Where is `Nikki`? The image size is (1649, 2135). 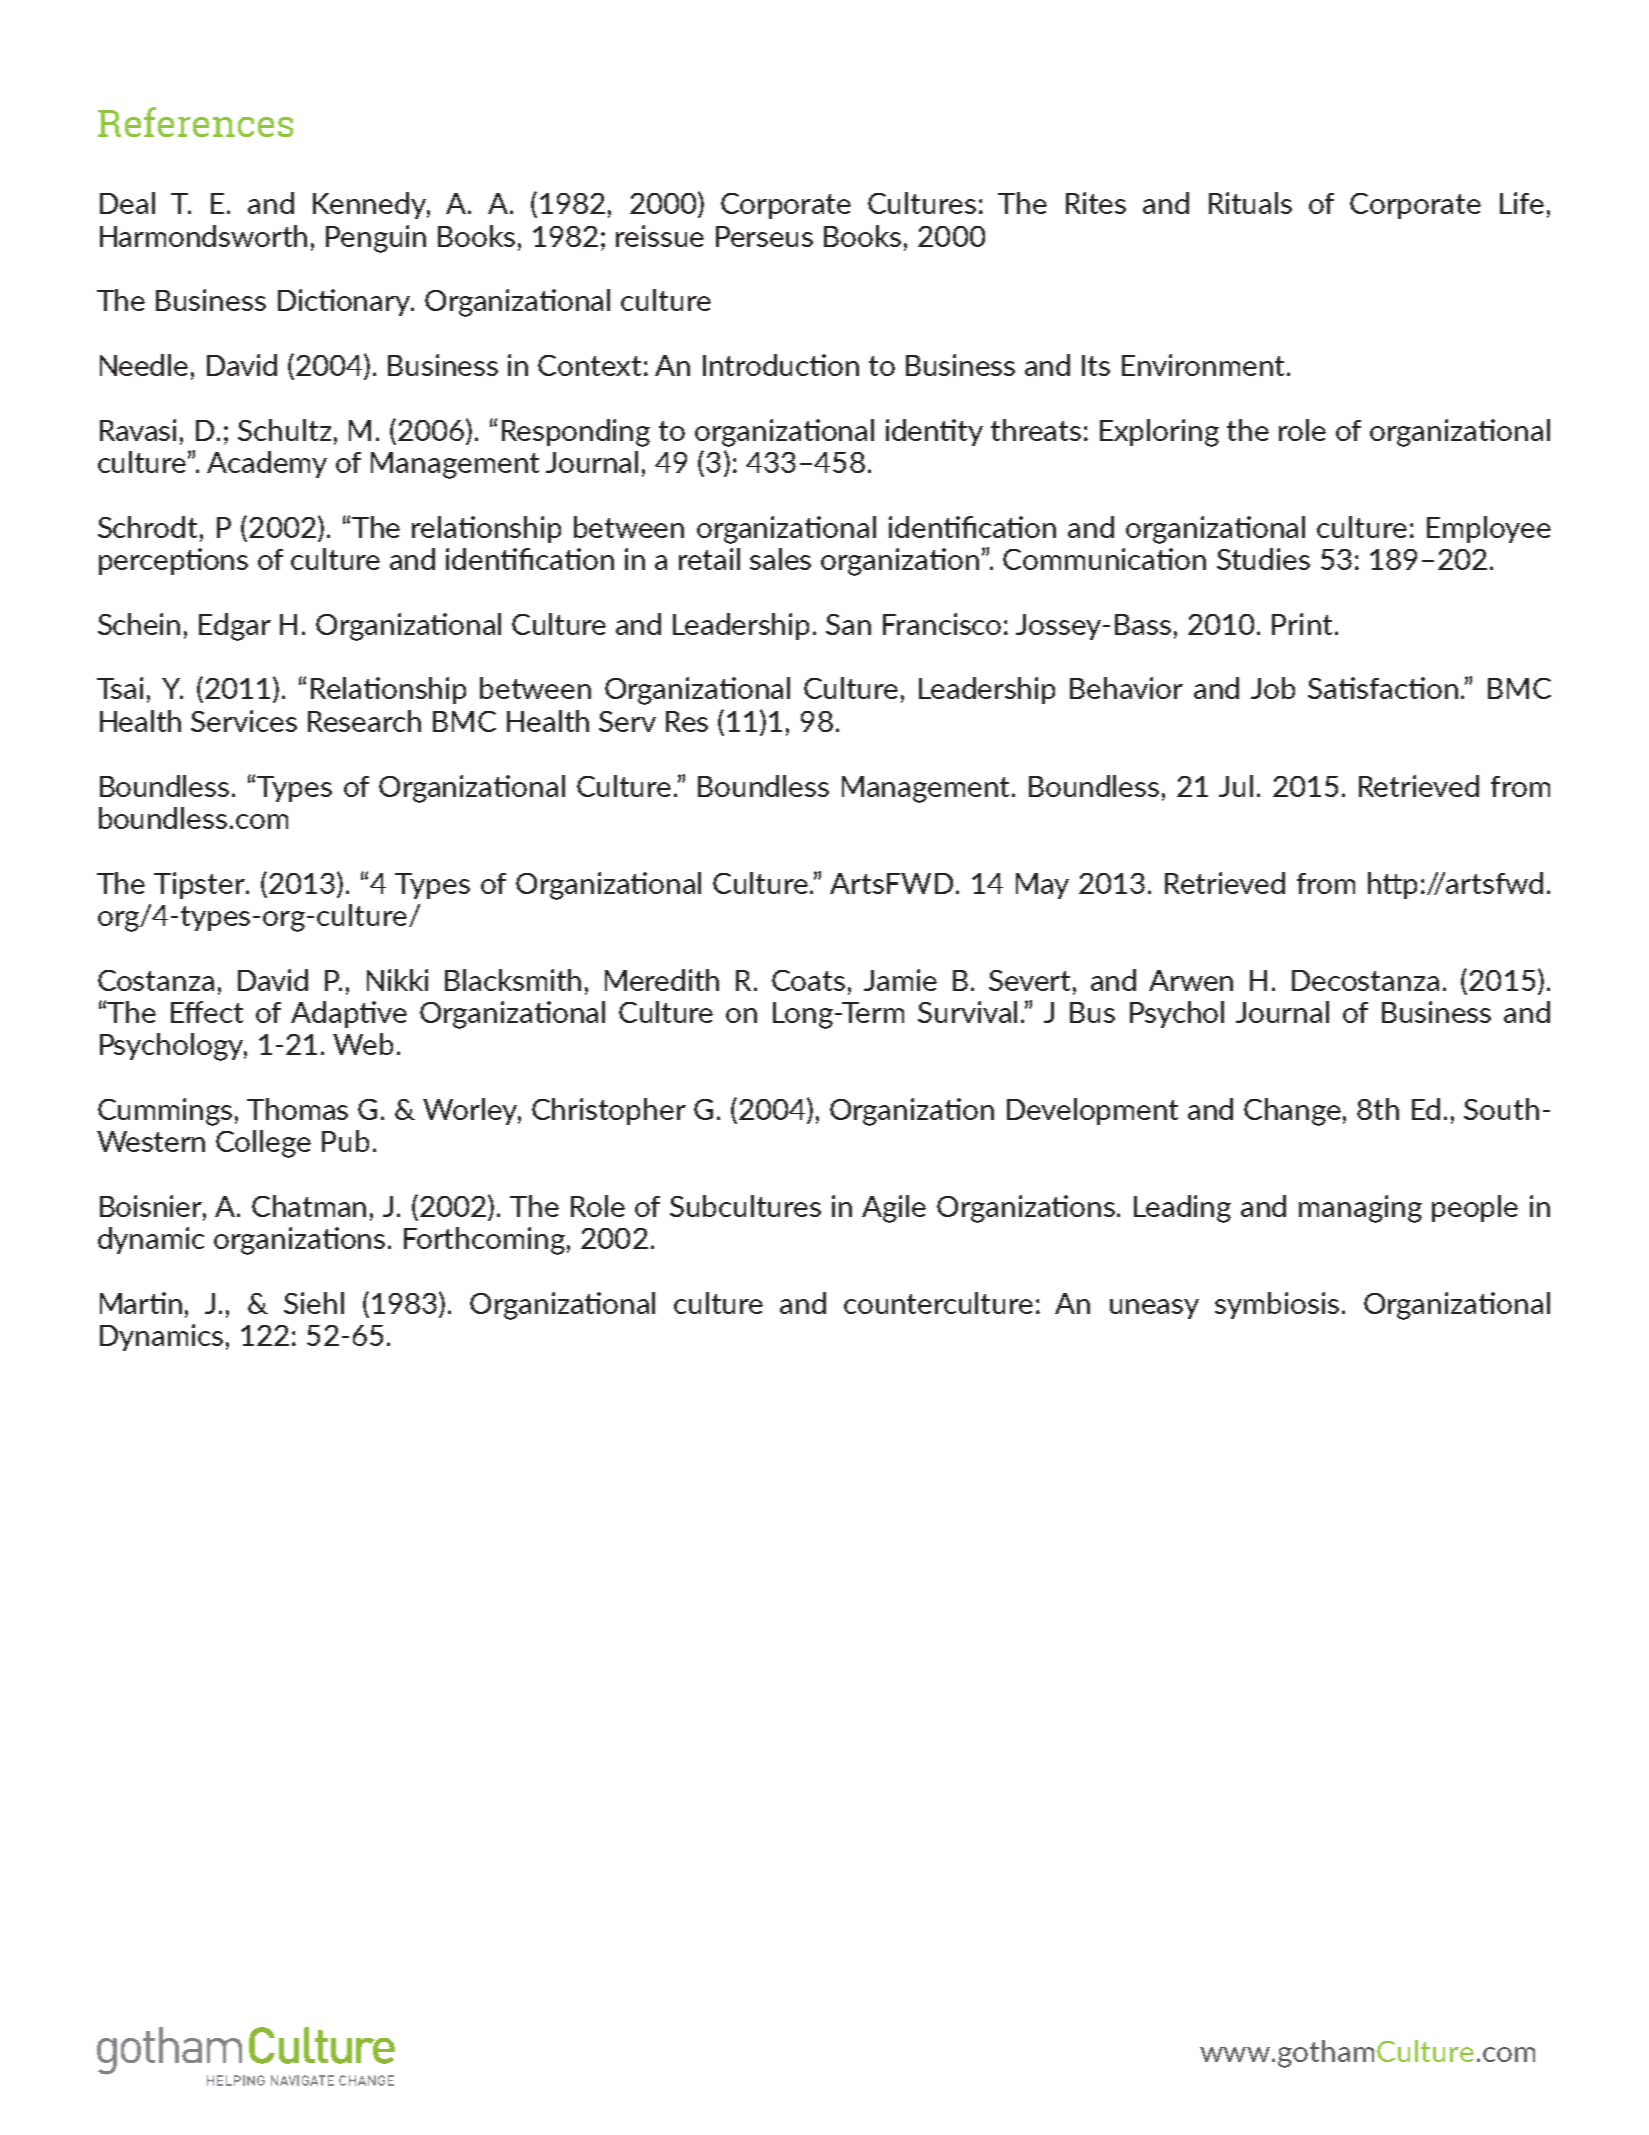
Nikki is located at coordinates (397, 980).
